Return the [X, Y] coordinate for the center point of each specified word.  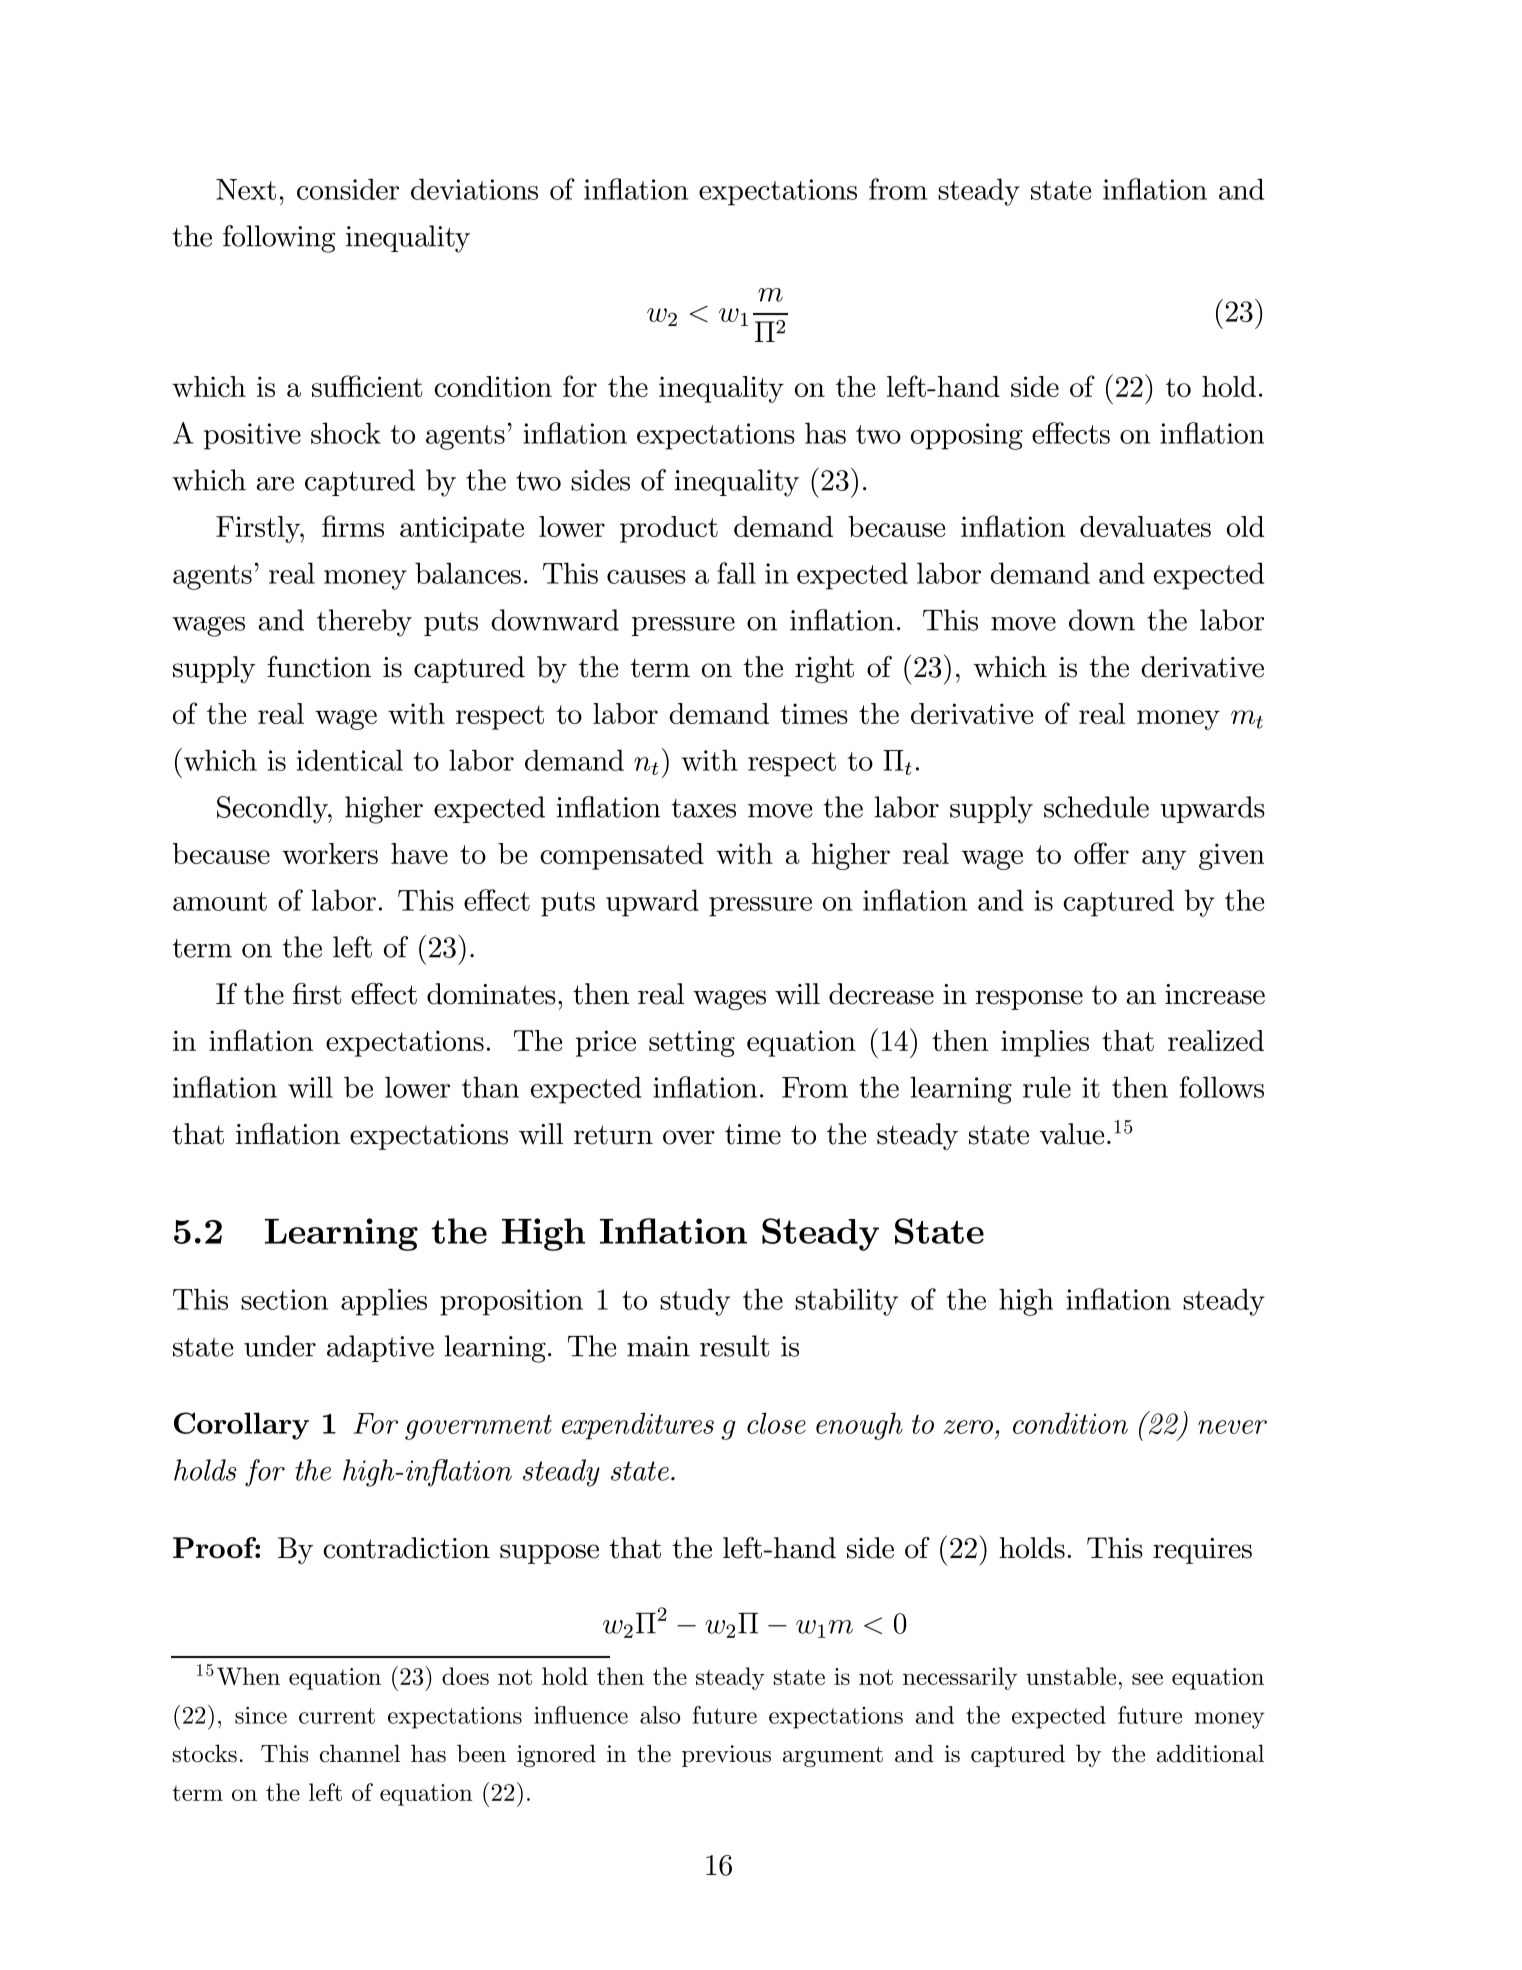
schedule [1096, 807]
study [695, 1302]
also [660, 1715]
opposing [967, 436]
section [284, 1299]
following [279, 239]
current [337, 1716]
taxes [704, 808]
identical [350, 760]
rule [1047, 1087]
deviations [474, 189]
